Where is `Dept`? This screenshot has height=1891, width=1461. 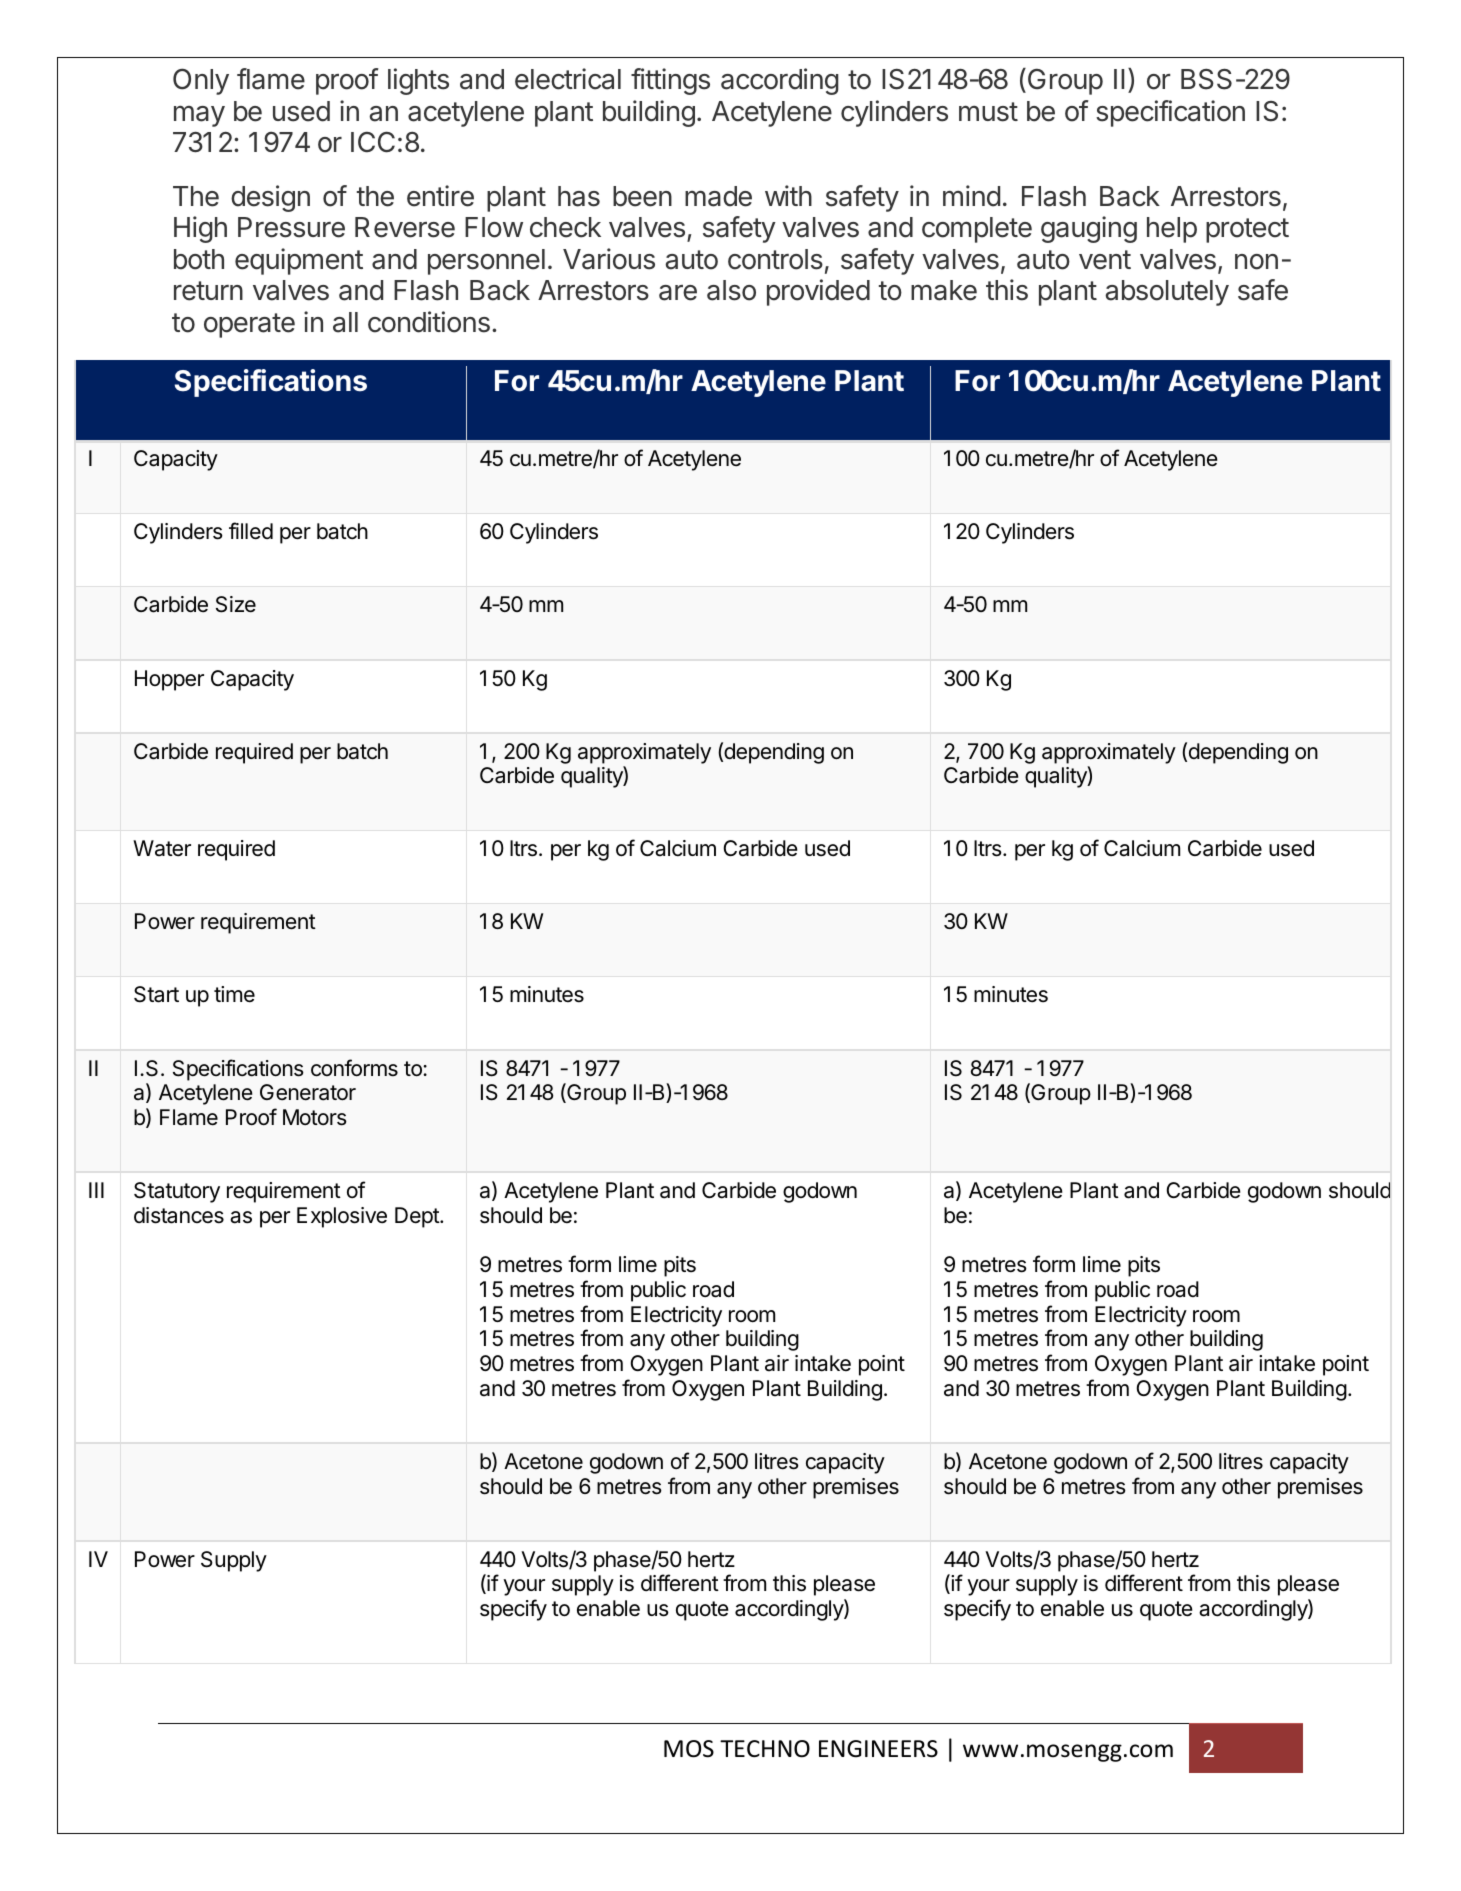
Dept is located at coordinates (418, 1217).
